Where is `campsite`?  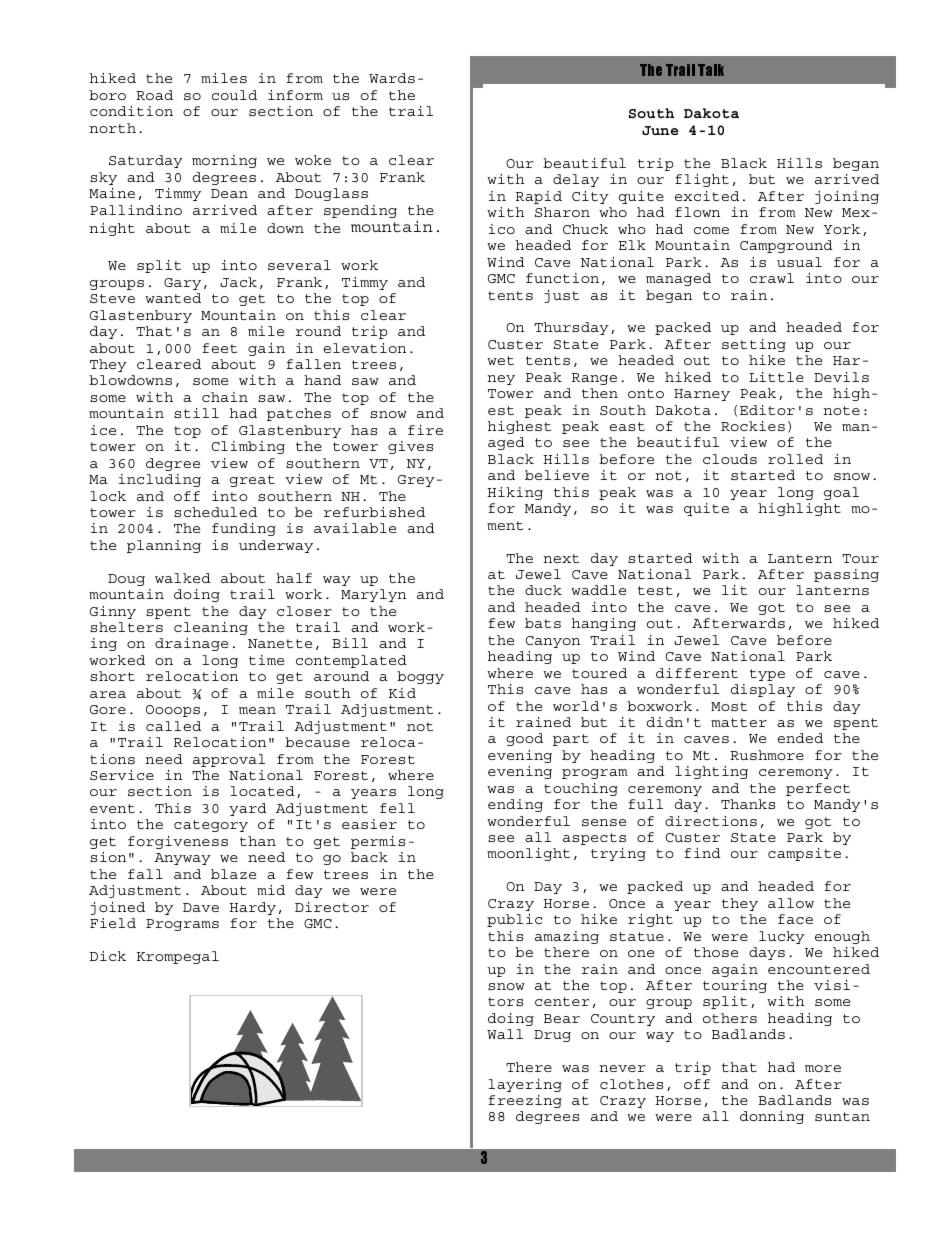 campsite is located at coordinates (804, 854).
